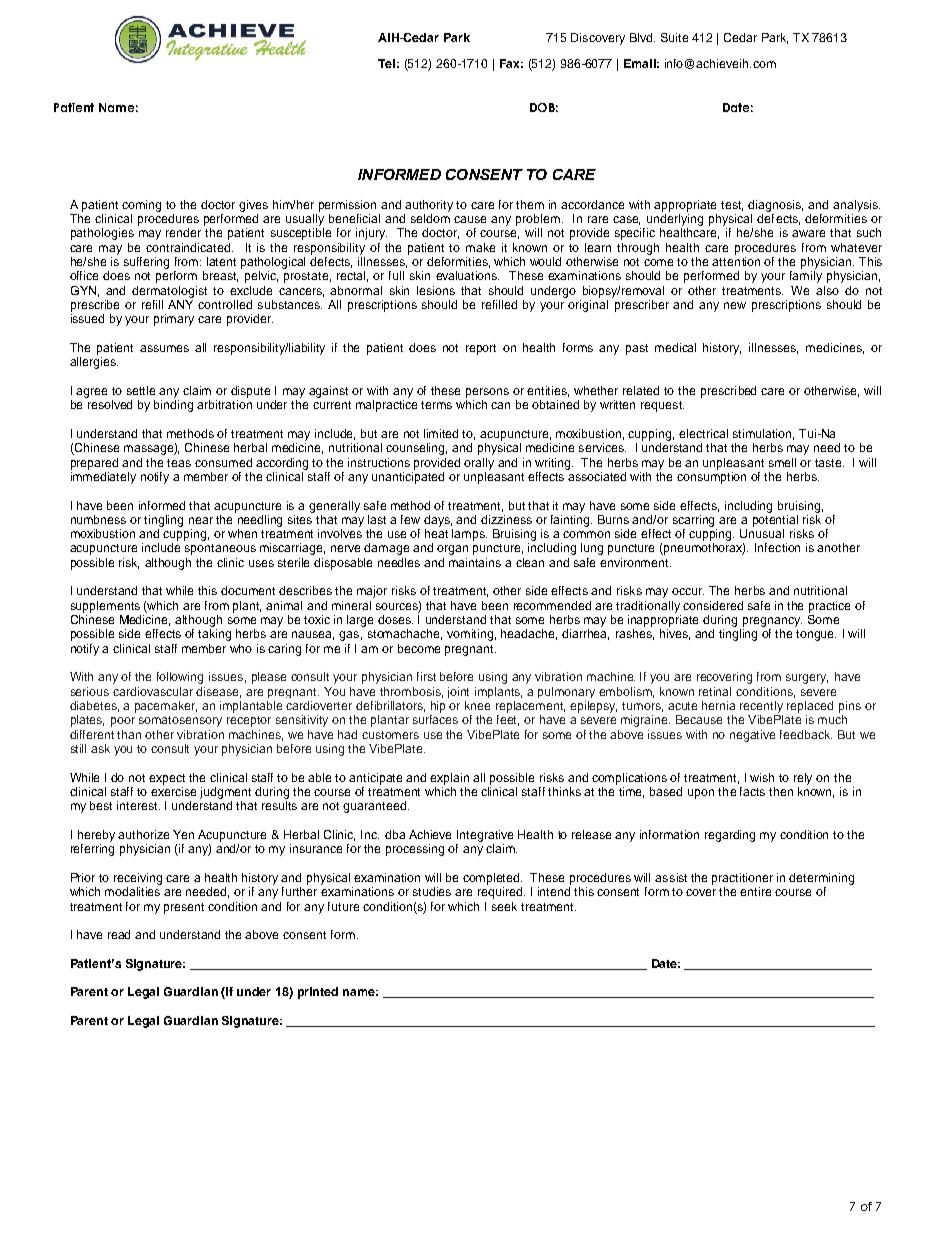  Describe the element at coordinates (141, 206) in the screenshot. I see `coming` at that location.
